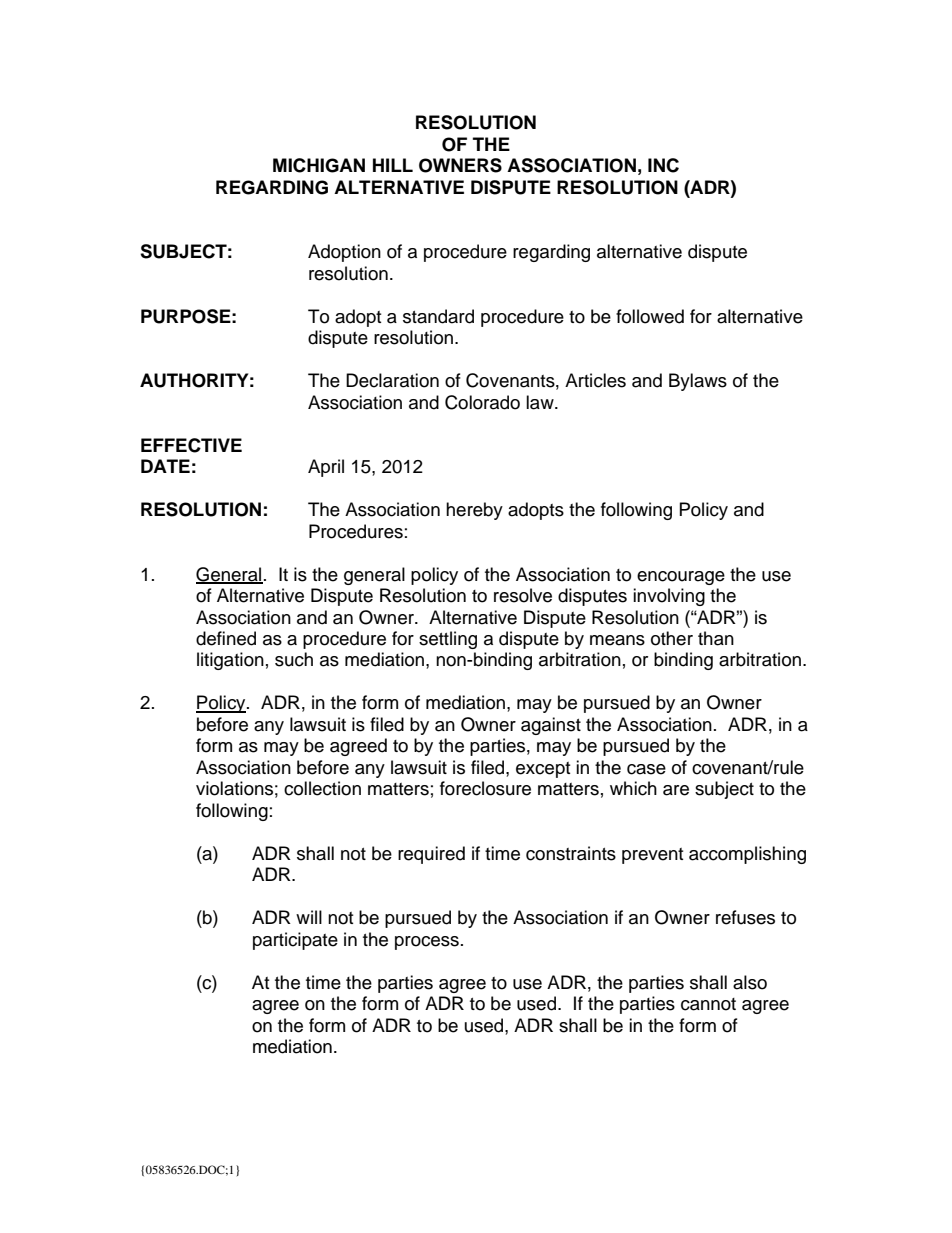  Describe the element at coordinates (295, 941) in the screenshot. I see `participate` at that location.
